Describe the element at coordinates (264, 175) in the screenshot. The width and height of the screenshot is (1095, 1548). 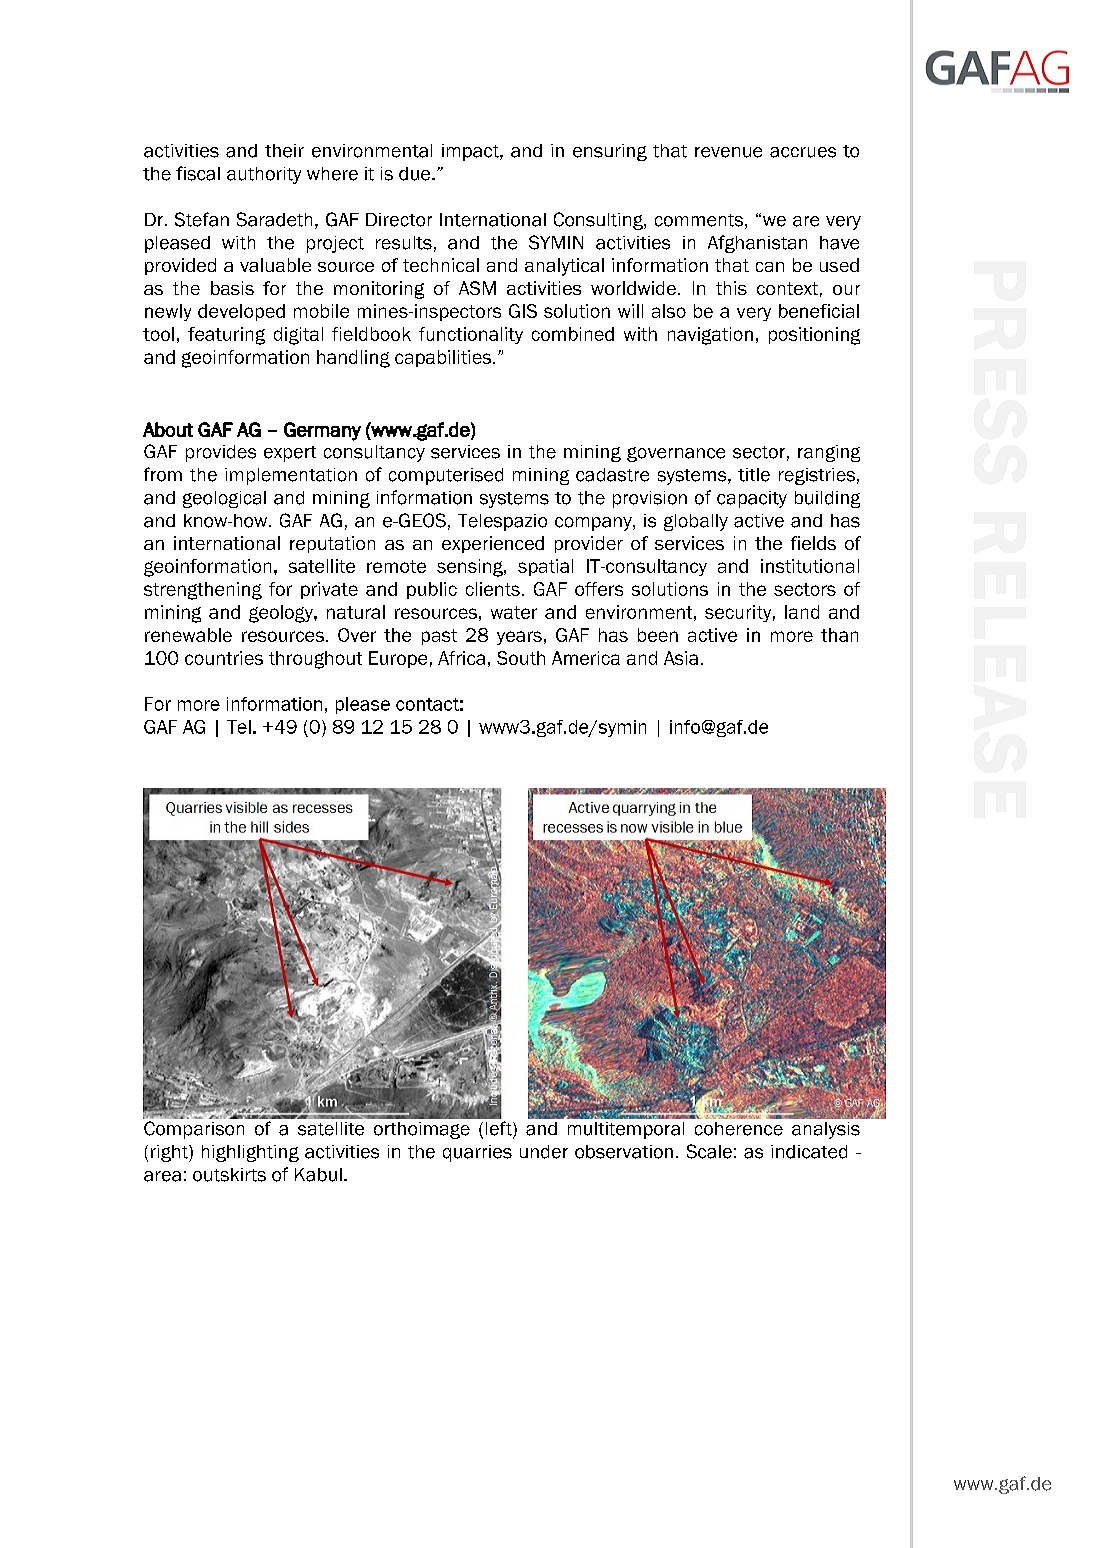
I see `authority` at that location.
